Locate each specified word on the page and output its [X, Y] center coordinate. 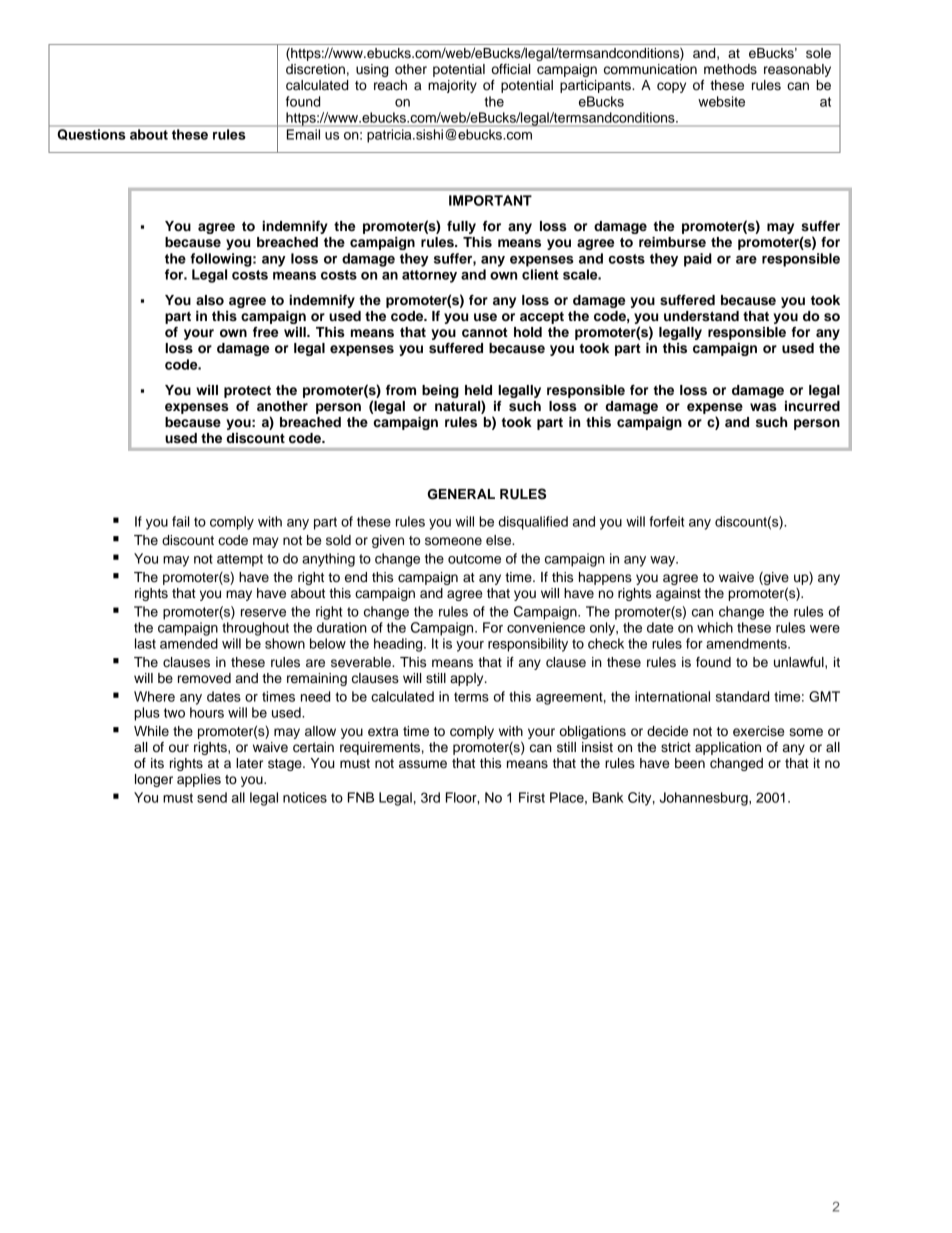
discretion [315, 69]
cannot [485, 332]
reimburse [672, 242]
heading [399, 645]
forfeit [666, 521]
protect [247, 392]
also [210, 300]
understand [701, 316]
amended [189, 643]
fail [181, 521]
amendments [747, 643]
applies [199, 780]
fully [461, 227]
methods [730, 69]
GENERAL [461, 494]
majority [452, 86]
